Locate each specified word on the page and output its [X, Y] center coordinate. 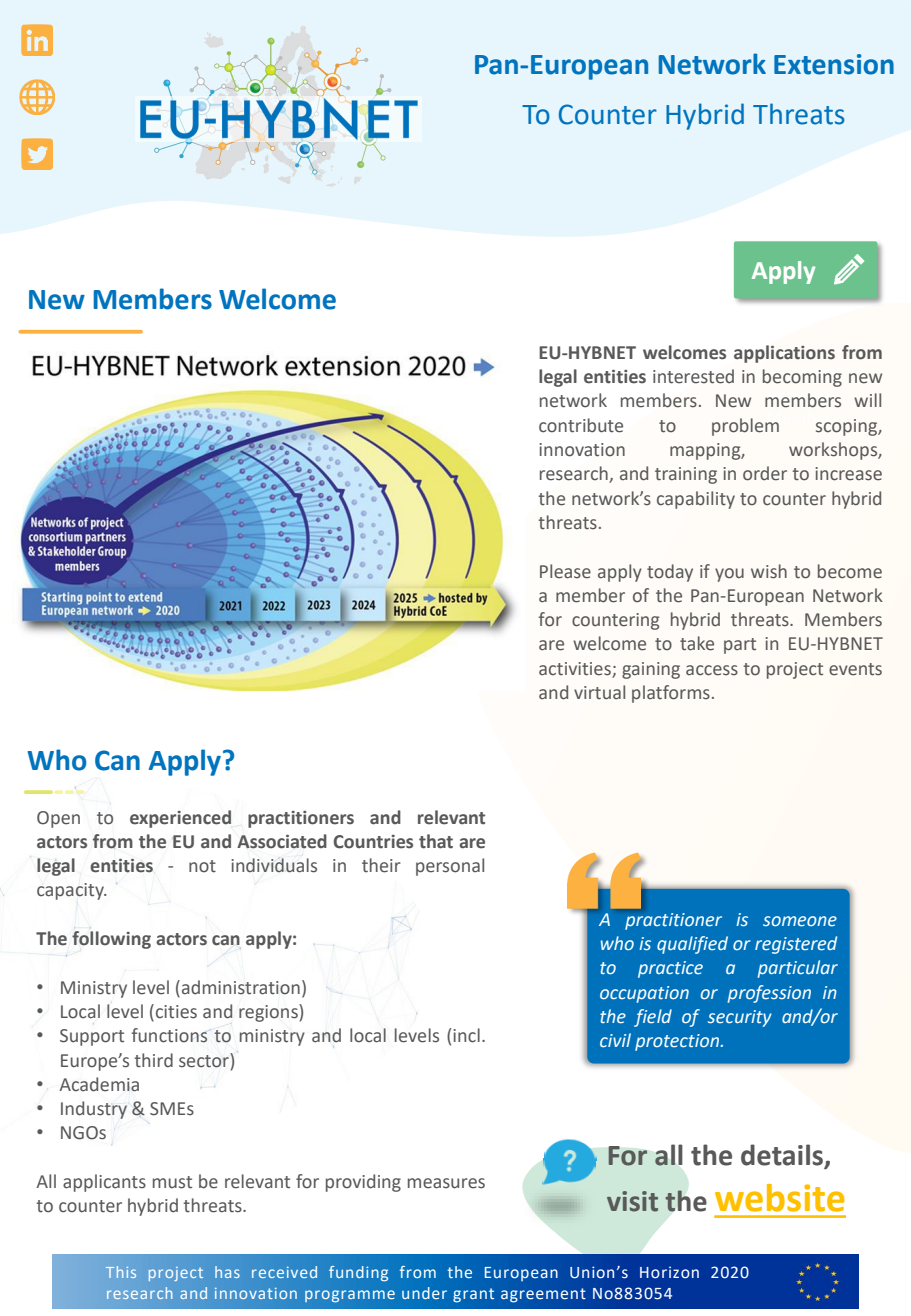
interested [693, 376]
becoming [802, 378]
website [780, 1198]
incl [466, 1035]
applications [784, 354]
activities [575, 669]
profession [769, 994]
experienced [180, 819]
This [121, 1272]
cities [176, 1012]
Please [565, 571]
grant [473, 1295]
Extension [834, 64]
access [712, 670]
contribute [581, 425]
